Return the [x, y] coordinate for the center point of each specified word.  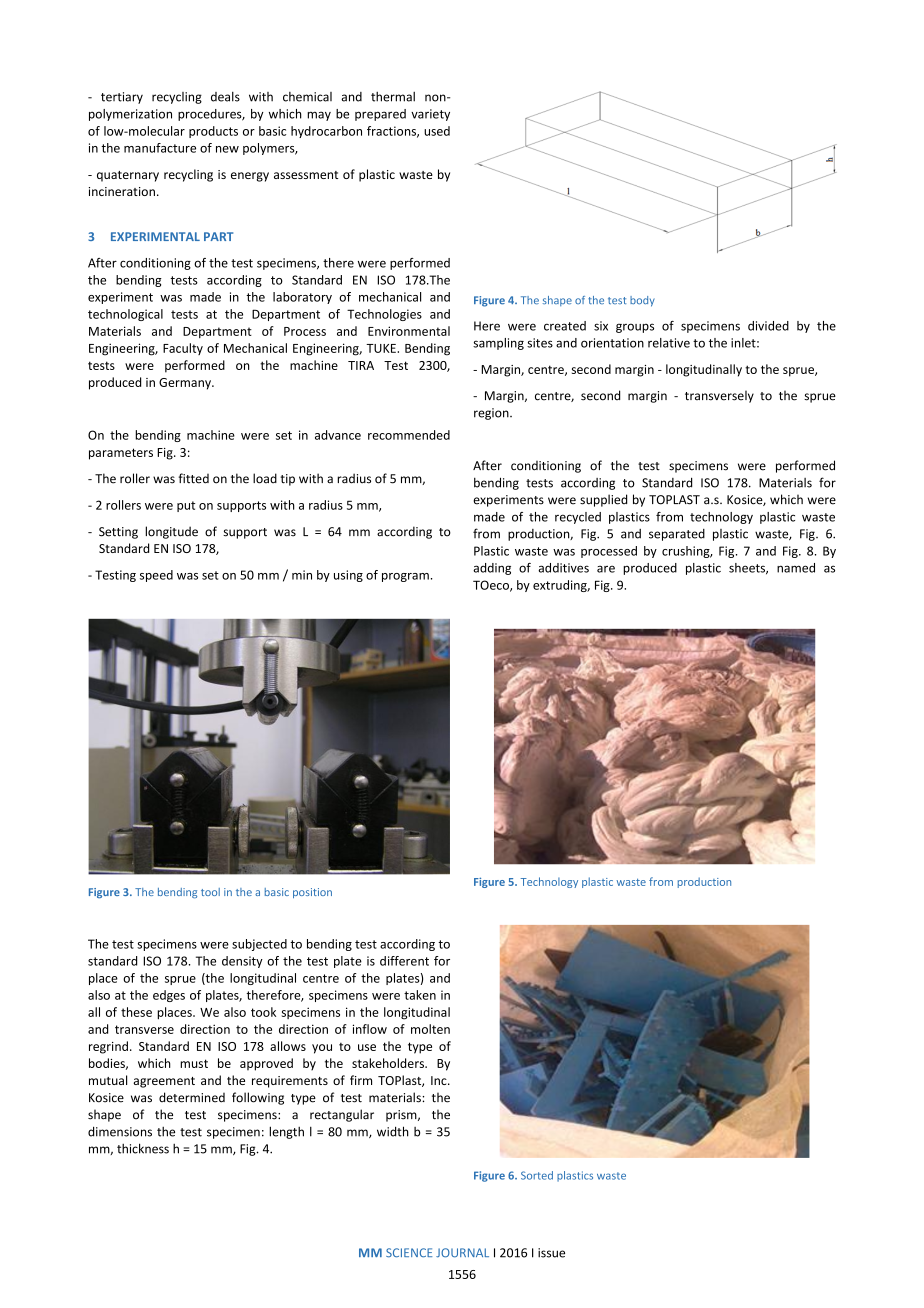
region [492, 414]
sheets [748, 569]
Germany [186, 384]
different [404, 961]
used [437, 131]
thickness [143, 1148]
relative [669, 343]
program [405, 577]
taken [420, 995]
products [213, 132]
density [242, 962]
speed [156, 576]
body [642, 301]
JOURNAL [462, 1253]
